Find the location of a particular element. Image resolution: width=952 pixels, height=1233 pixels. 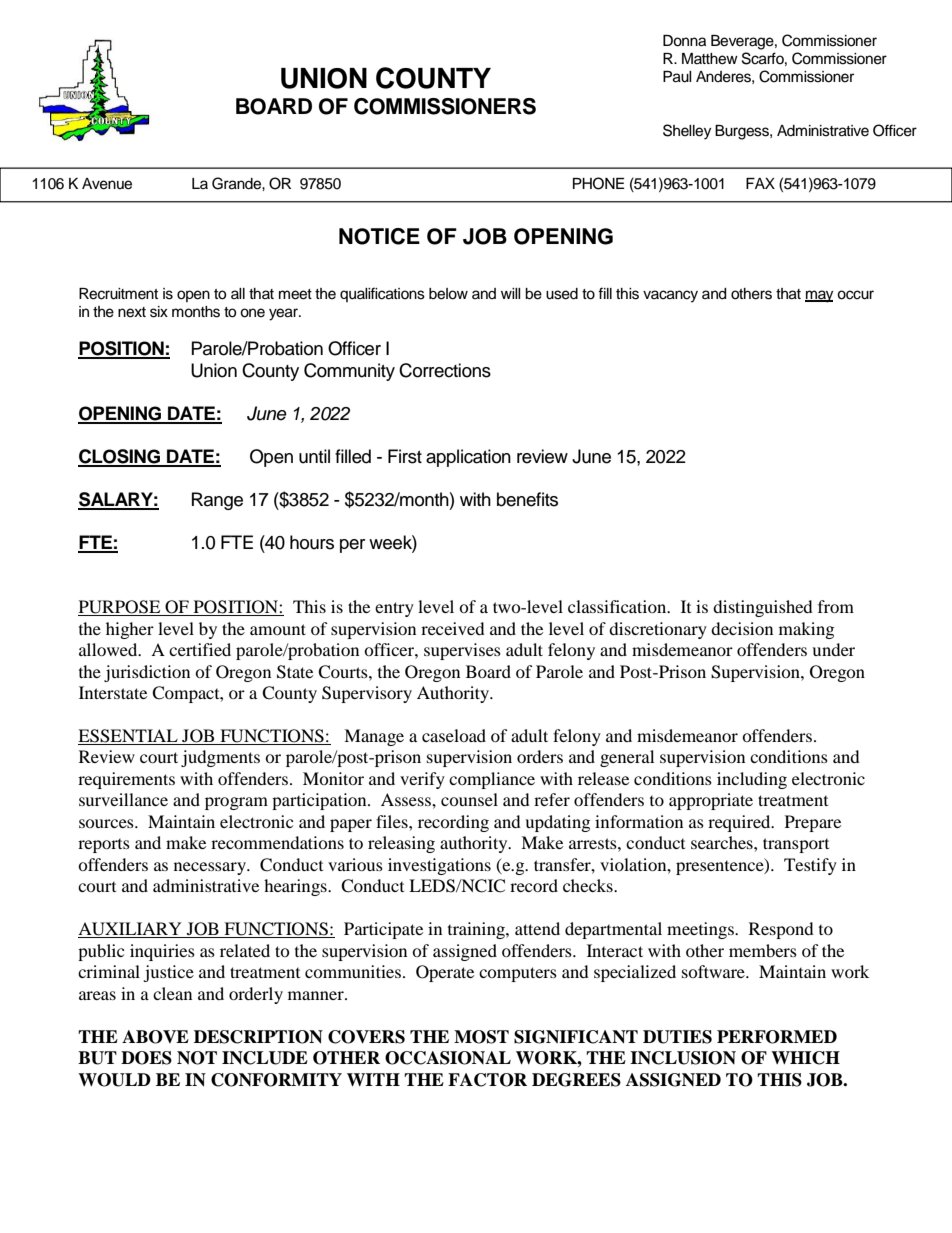

including is located at coordinates (752, 780).
